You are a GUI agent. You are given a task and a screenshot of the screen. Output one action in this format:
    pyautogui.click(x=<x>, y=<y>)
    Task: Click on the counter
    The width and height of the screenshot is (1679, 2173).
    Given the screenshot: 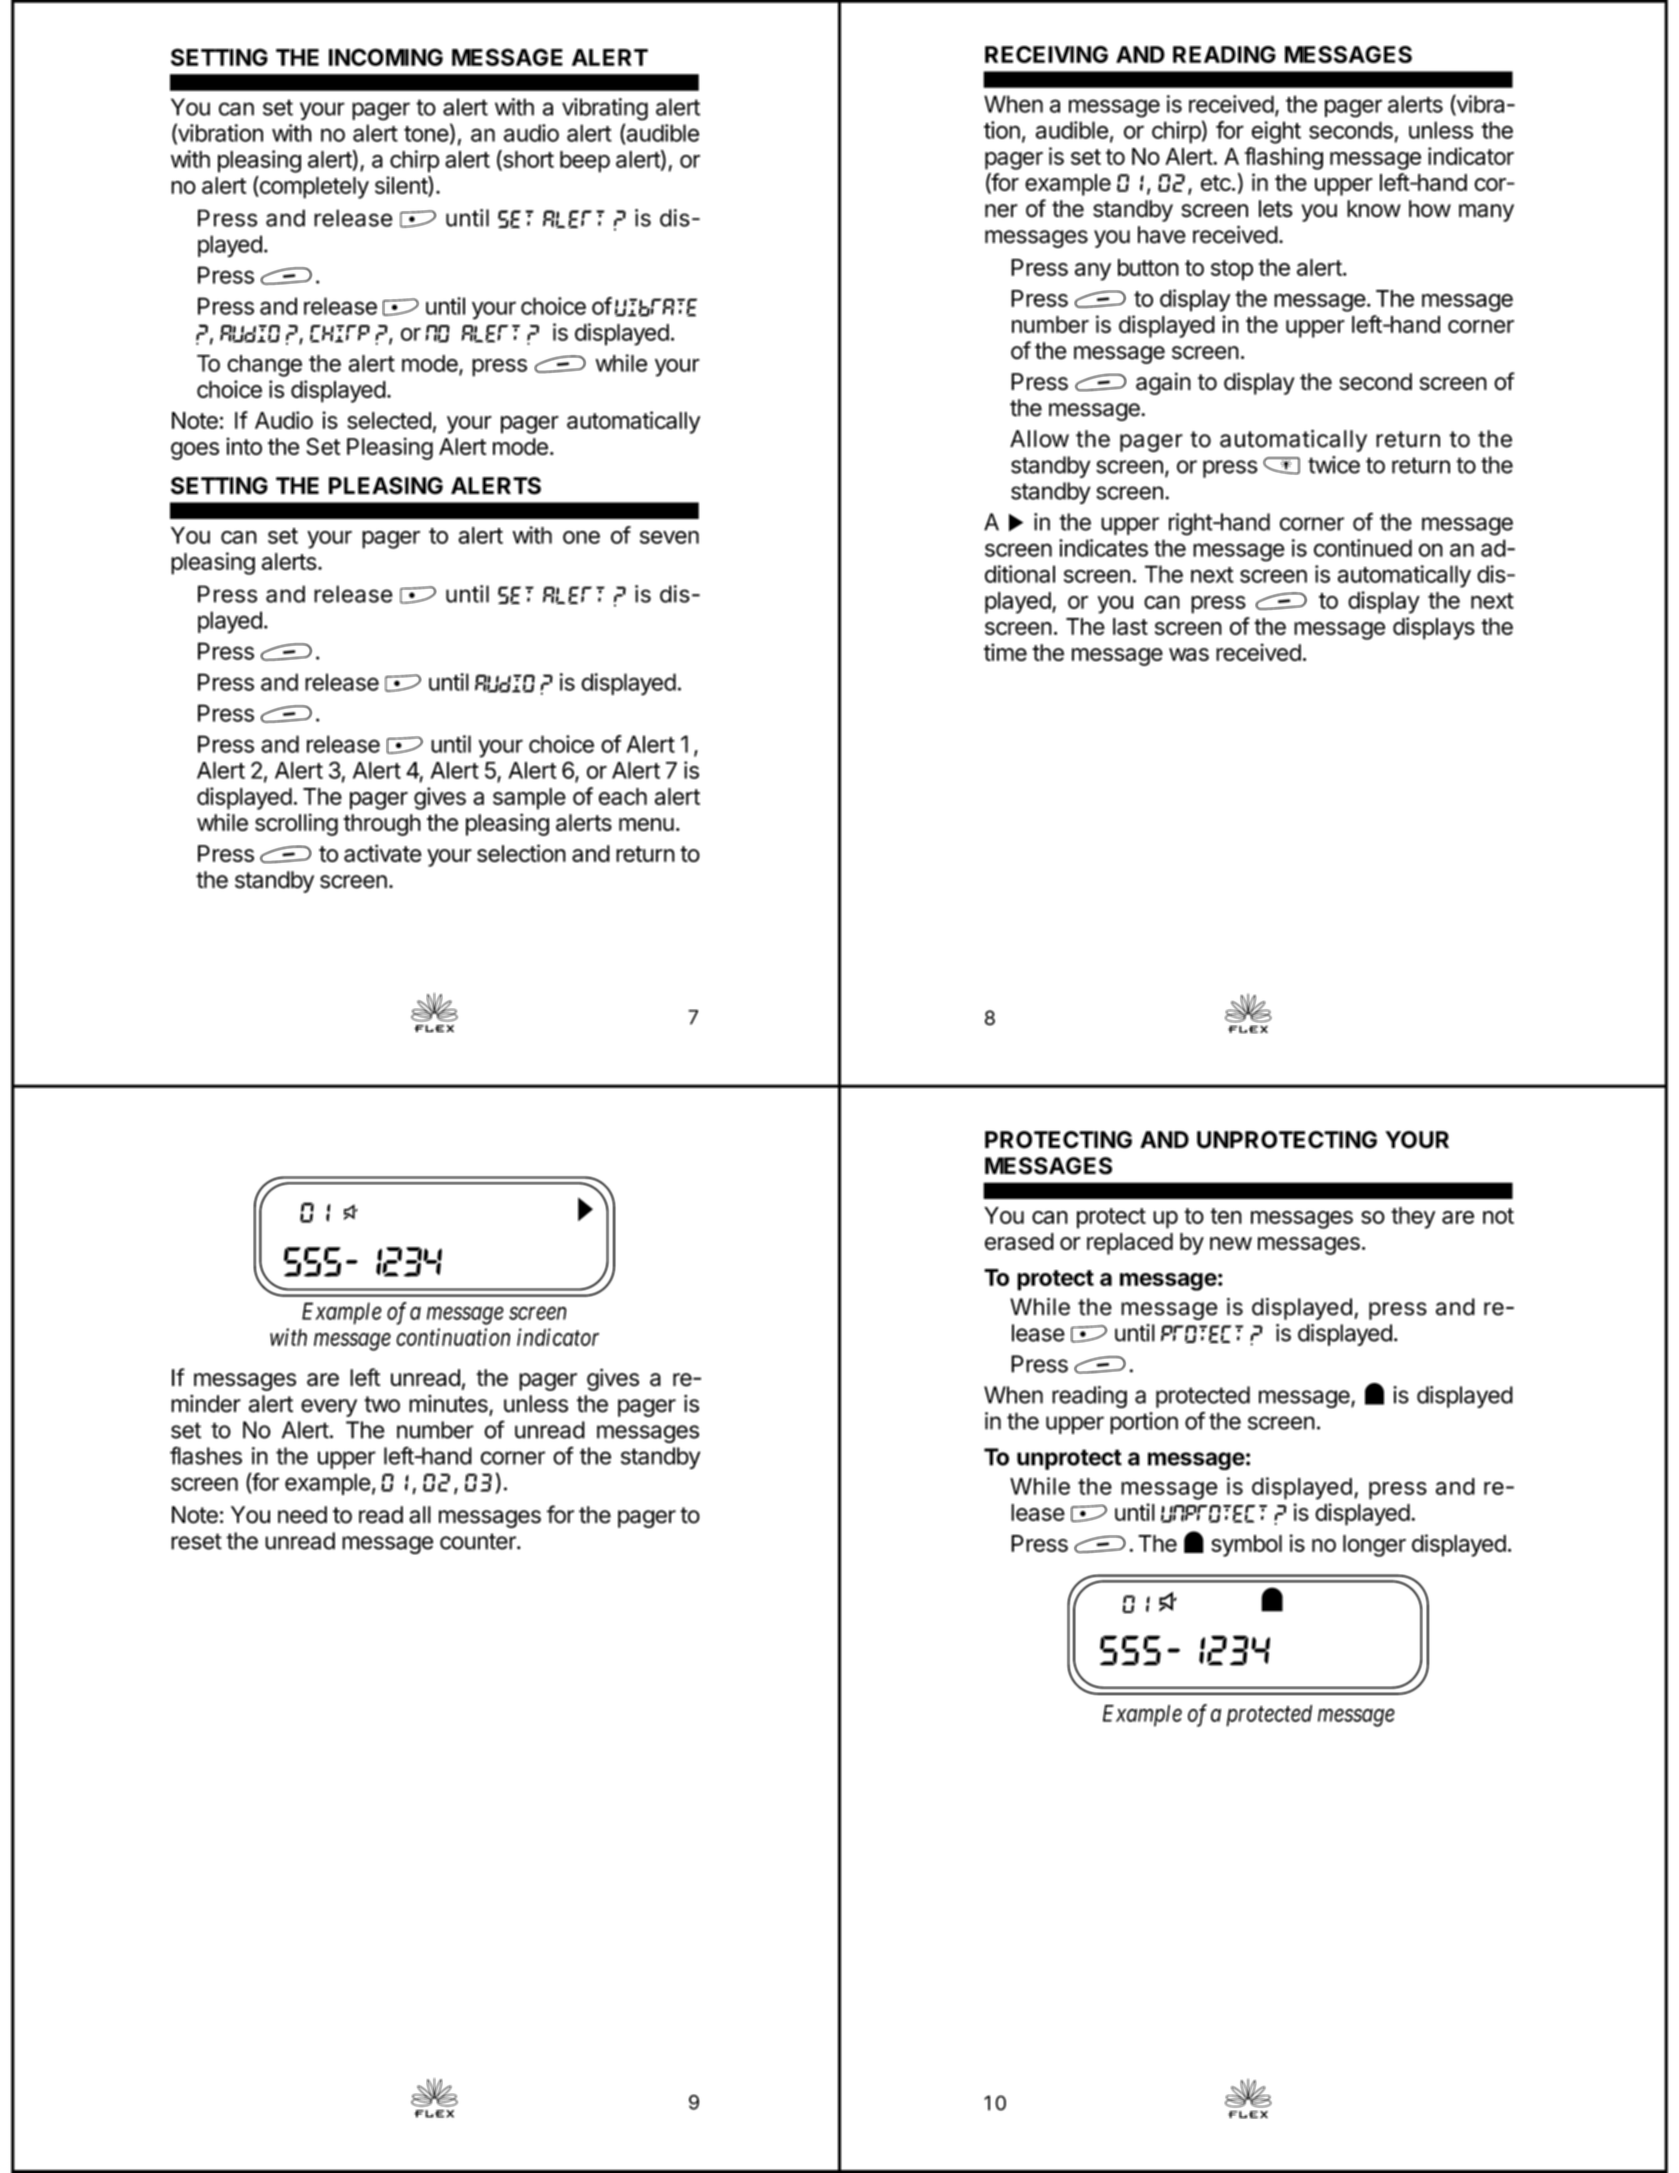 What is the action you would take?
    pyautogui.click(x=479, y=1541)
